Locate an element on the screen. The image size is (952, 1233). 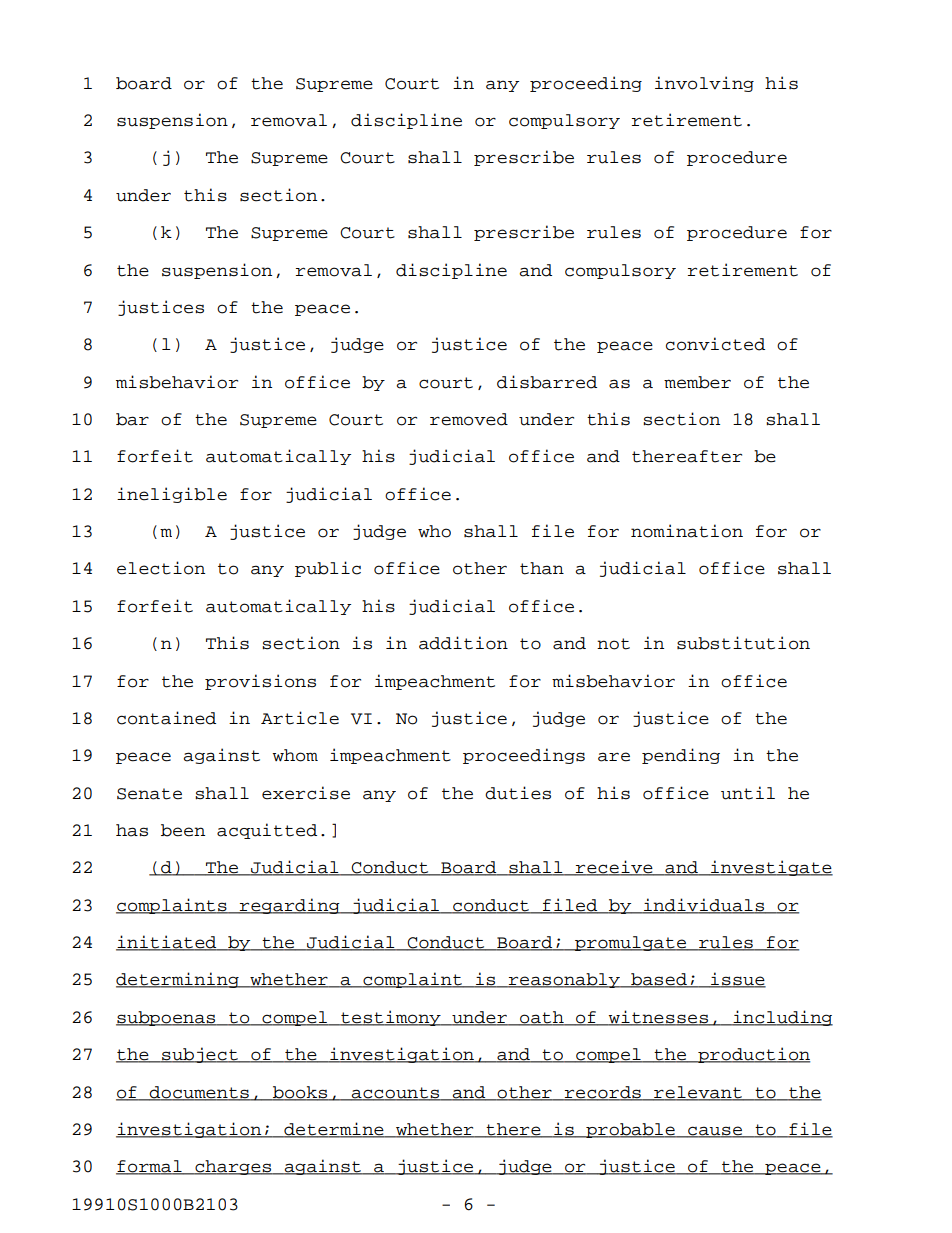
until is located at coordinates (748, 793).
